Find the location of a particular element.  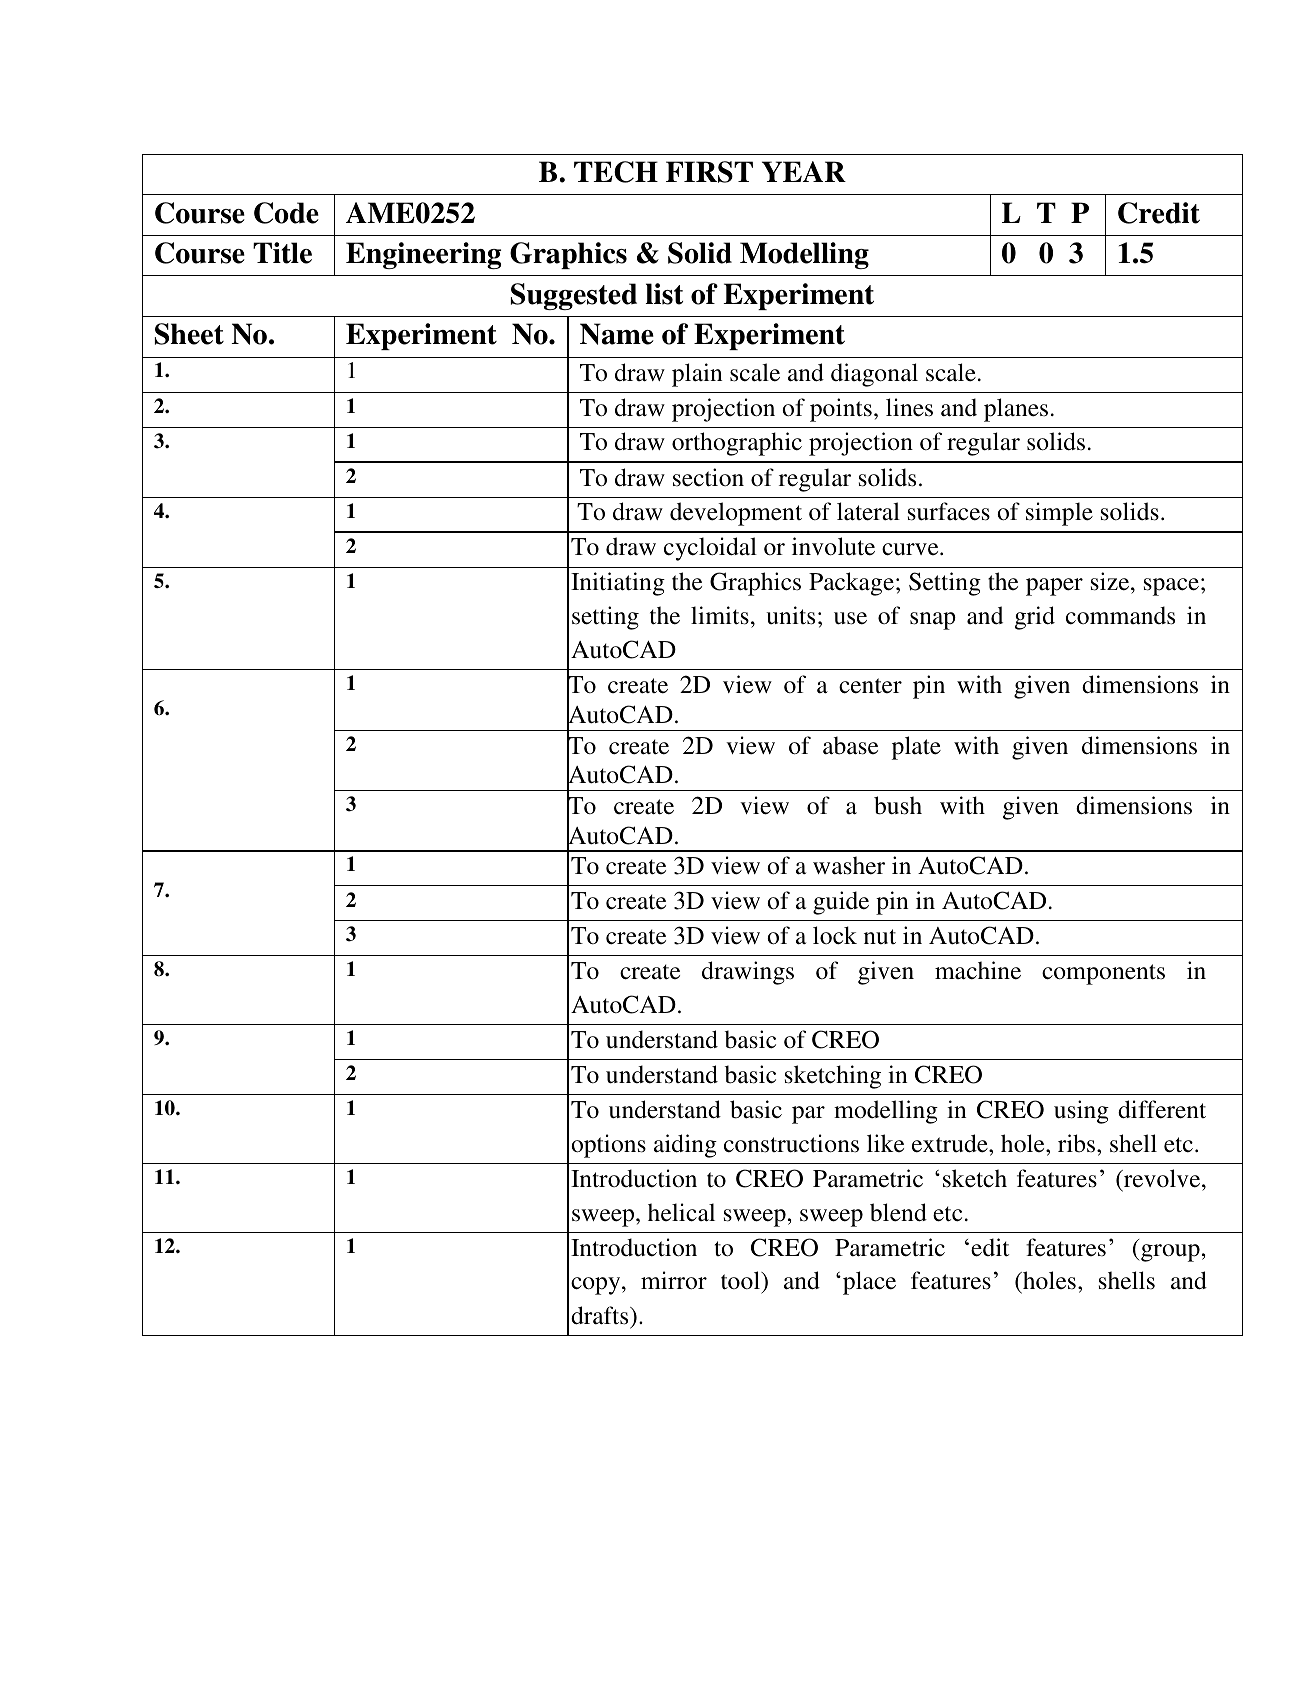

drafts is located at coordinates (601, 1315).
